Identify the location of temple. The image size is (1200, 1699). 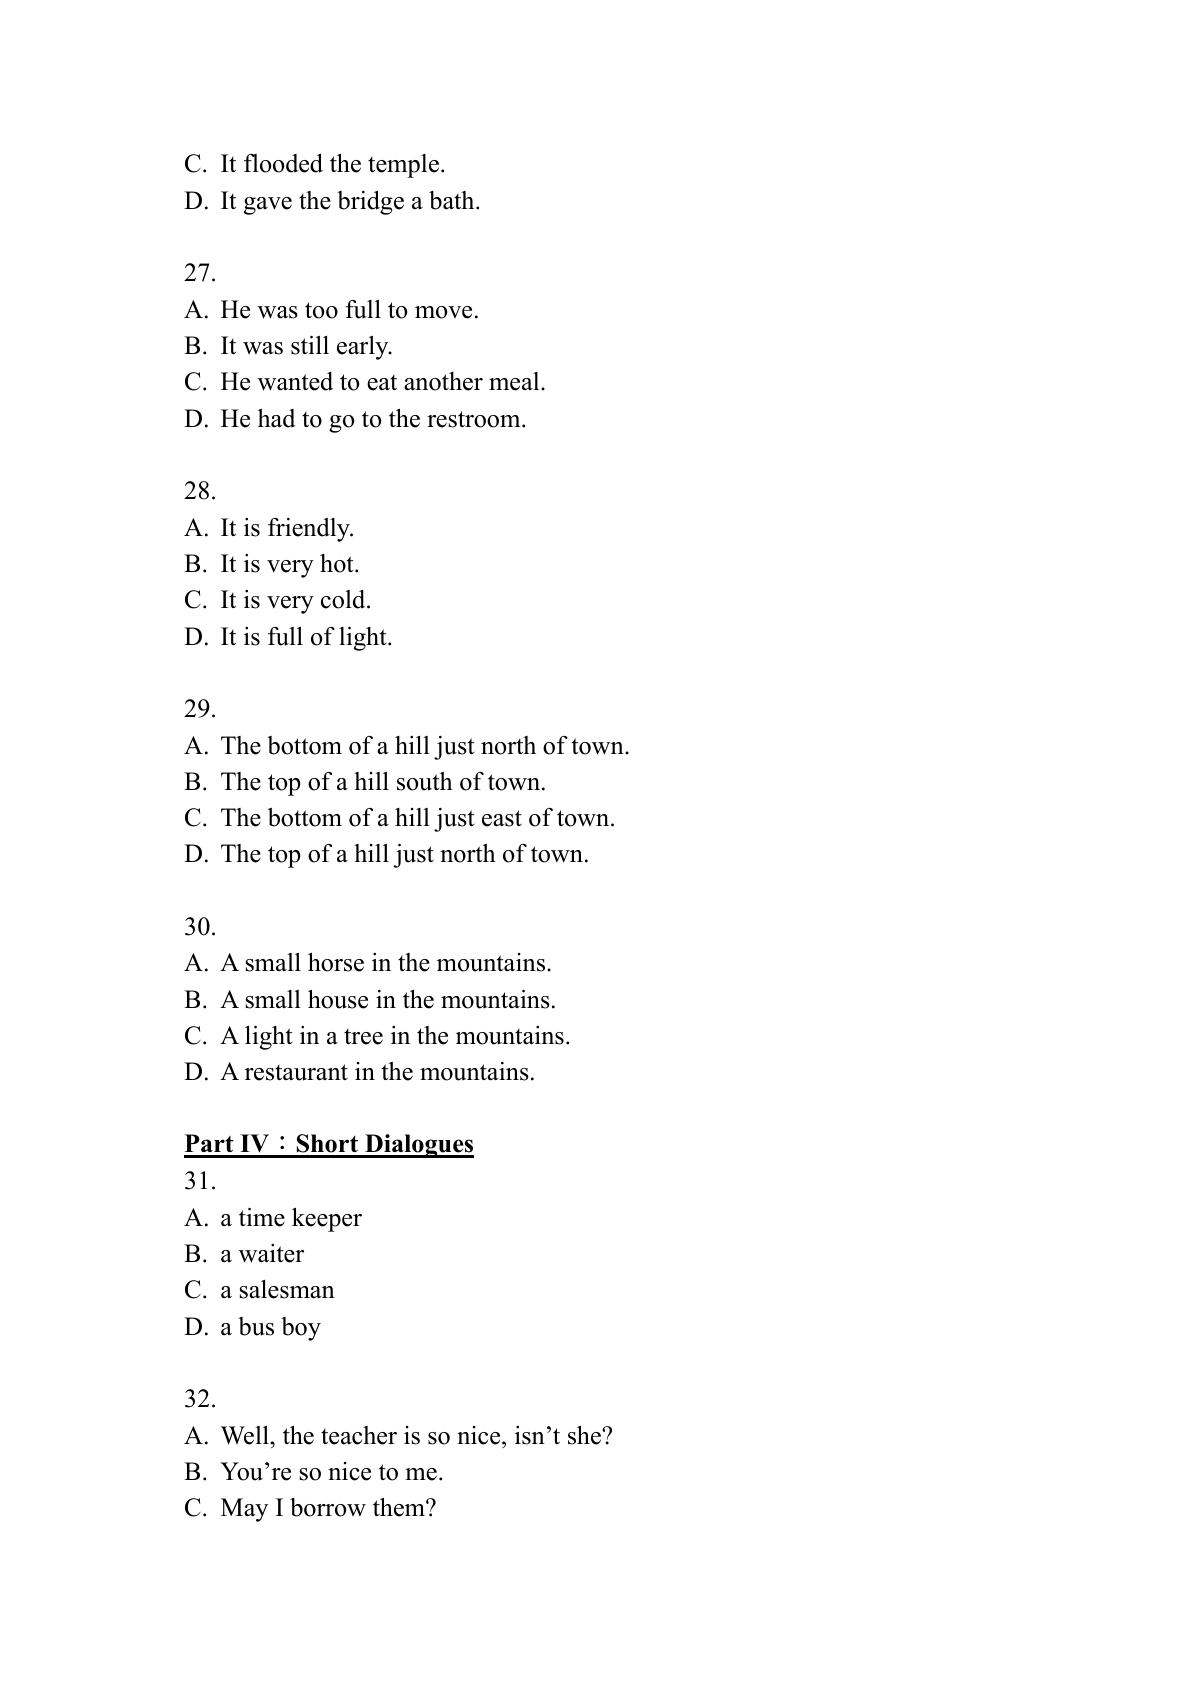
(403, 166).
